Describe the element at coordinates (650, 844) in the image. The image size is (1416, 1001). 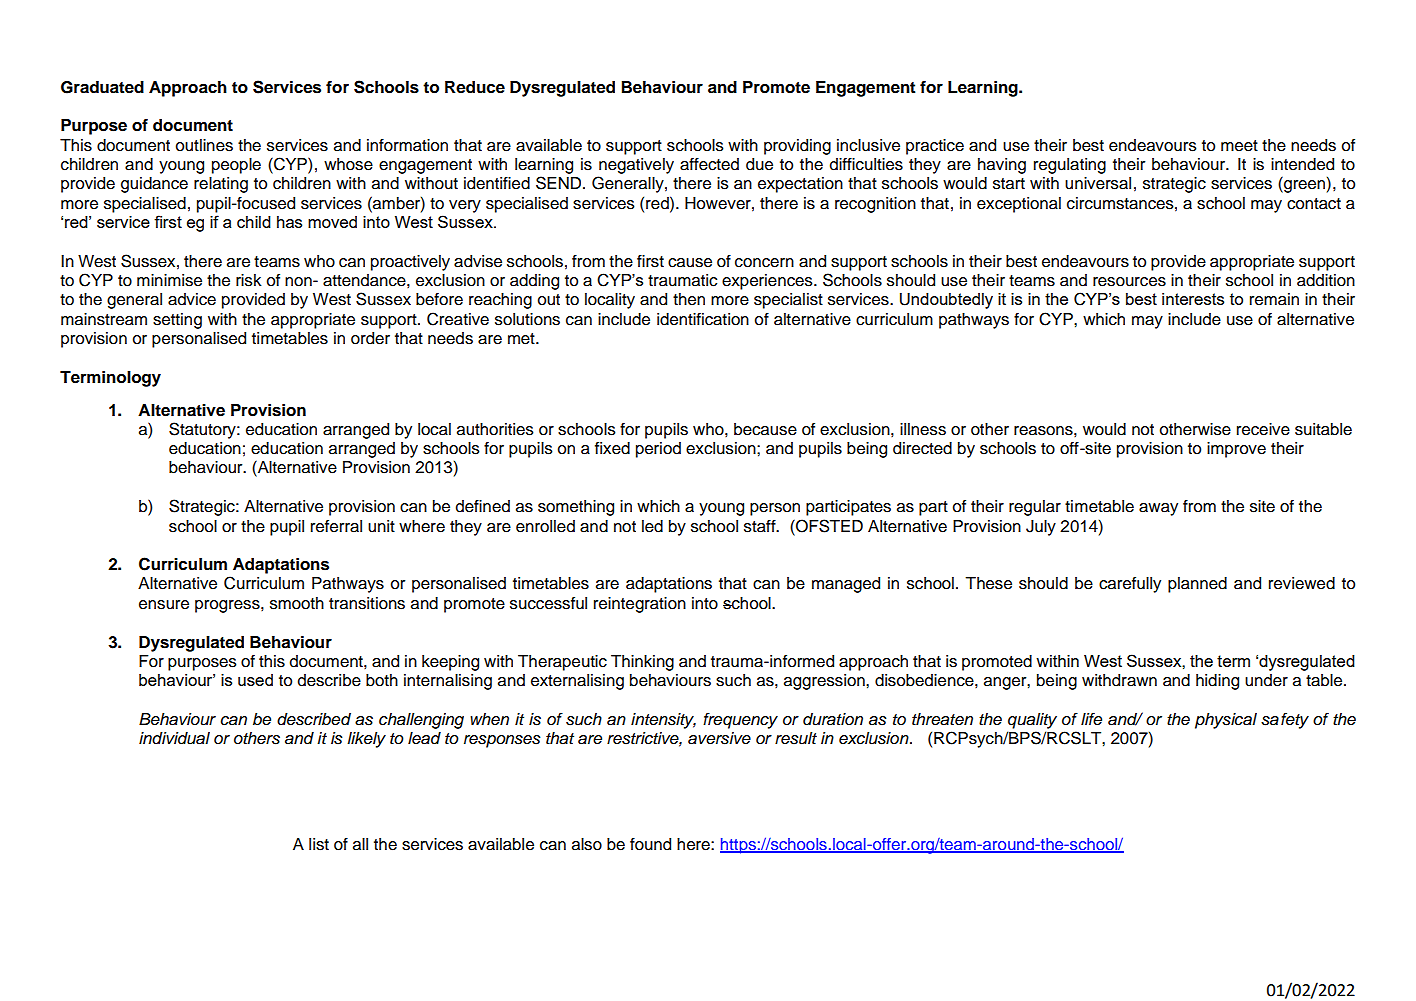
I see `found` at that location.
